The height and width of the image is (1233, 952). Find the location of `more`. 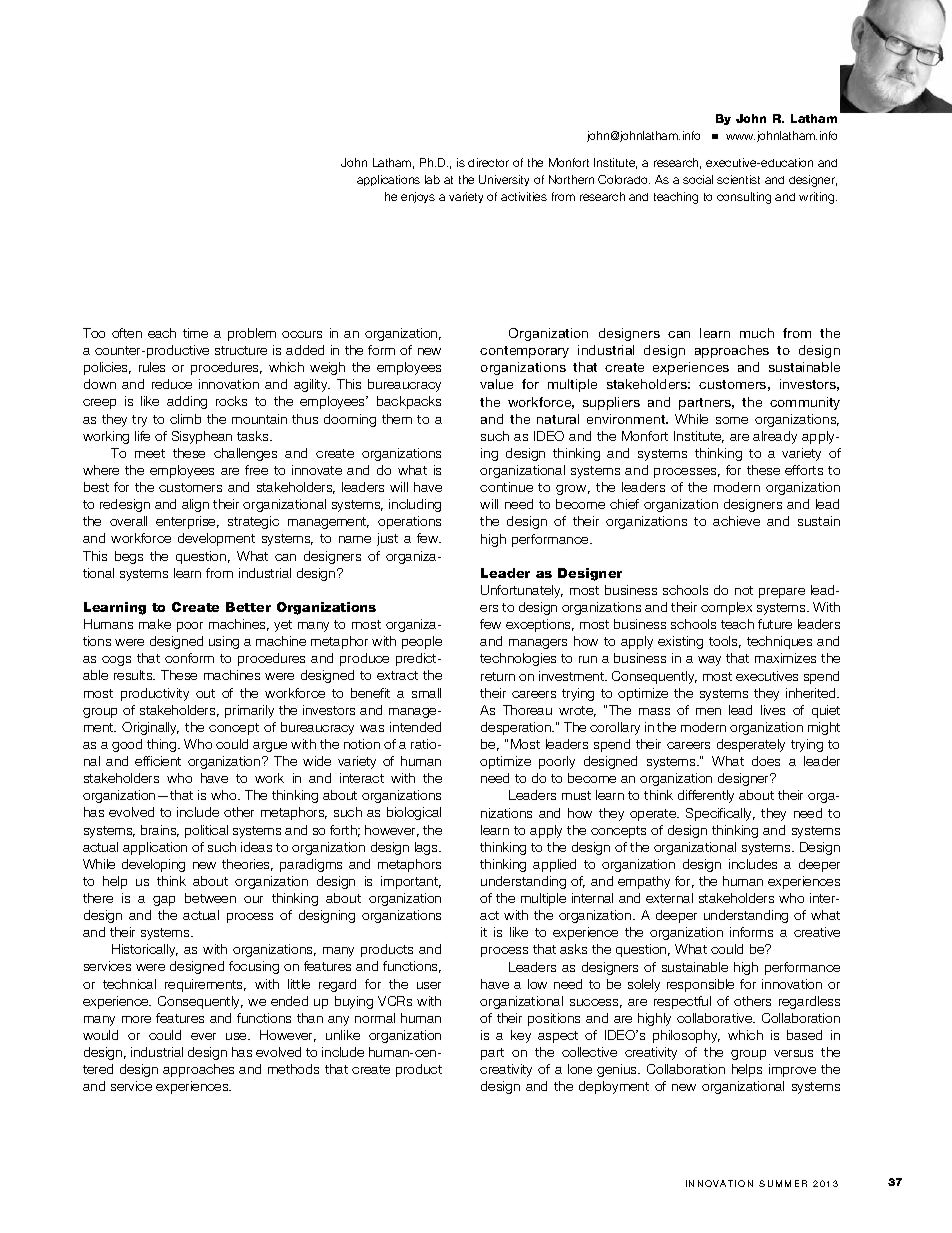

more is located at coordinates (136, 1019).
